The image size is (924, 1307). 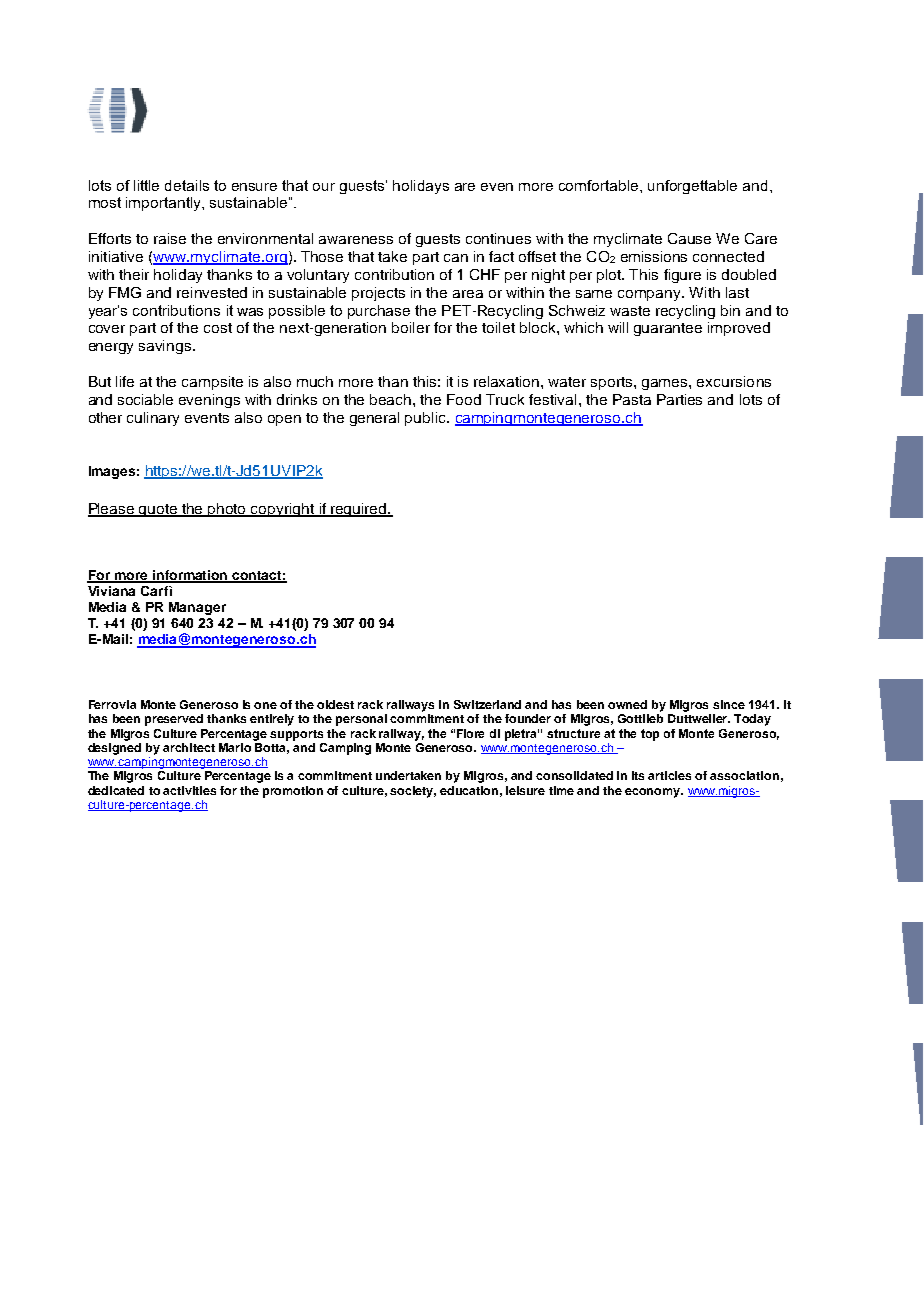 I want to click on Fiore, so click(x=470, y=733).
